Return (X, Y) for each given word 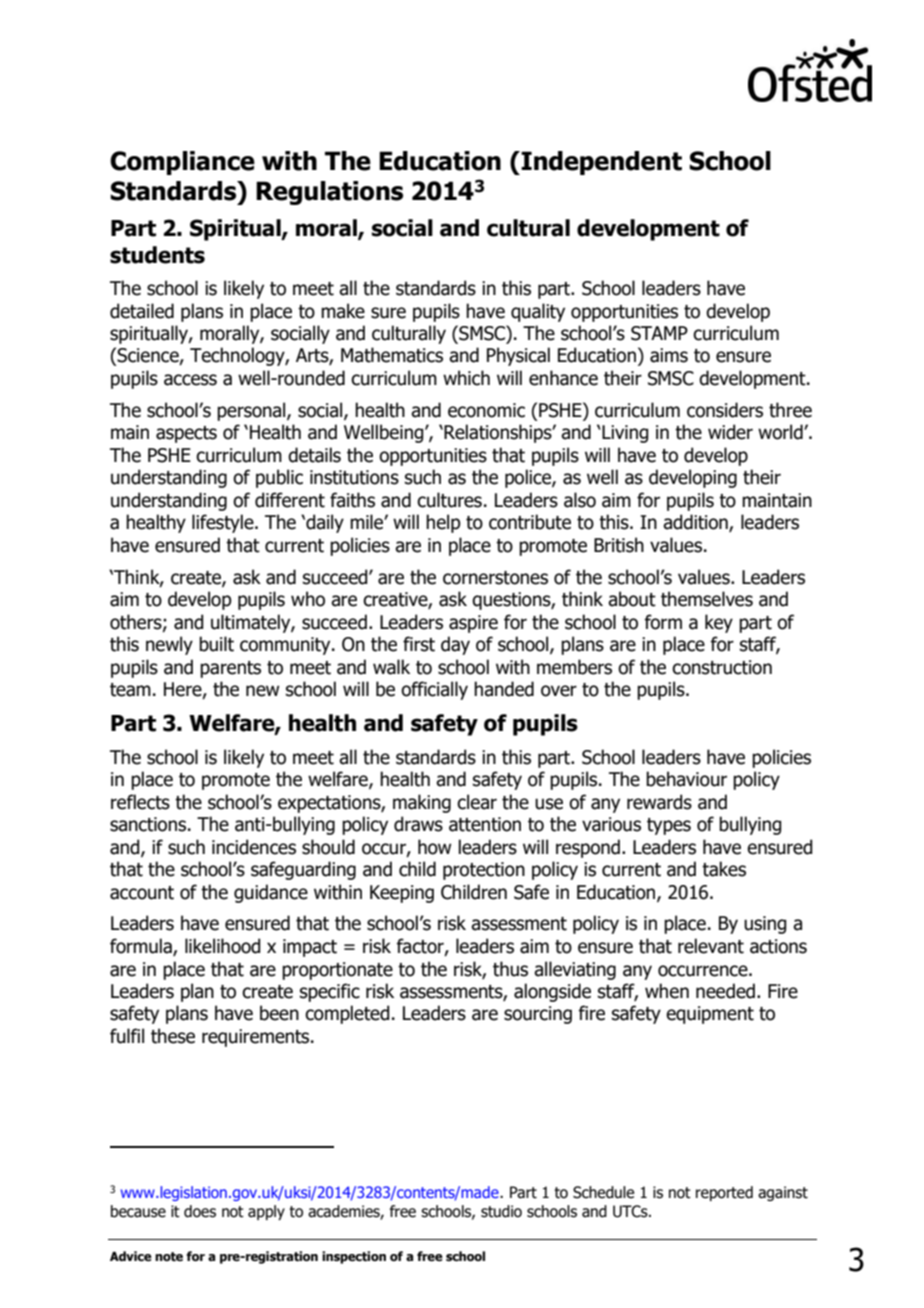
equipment (710, 1015)
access (190, 380)
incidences (254, 847)
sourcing (538, 1015)
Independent (600, 163)
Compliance (182, 163)
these (173, 1036)
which (466, 378)
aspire (473, 624)
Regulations (329, 193)
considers (725, 410)
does (200, 1211)
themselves (707, 599)
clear (477, 802)
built (216, 644)
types (669, 826)
